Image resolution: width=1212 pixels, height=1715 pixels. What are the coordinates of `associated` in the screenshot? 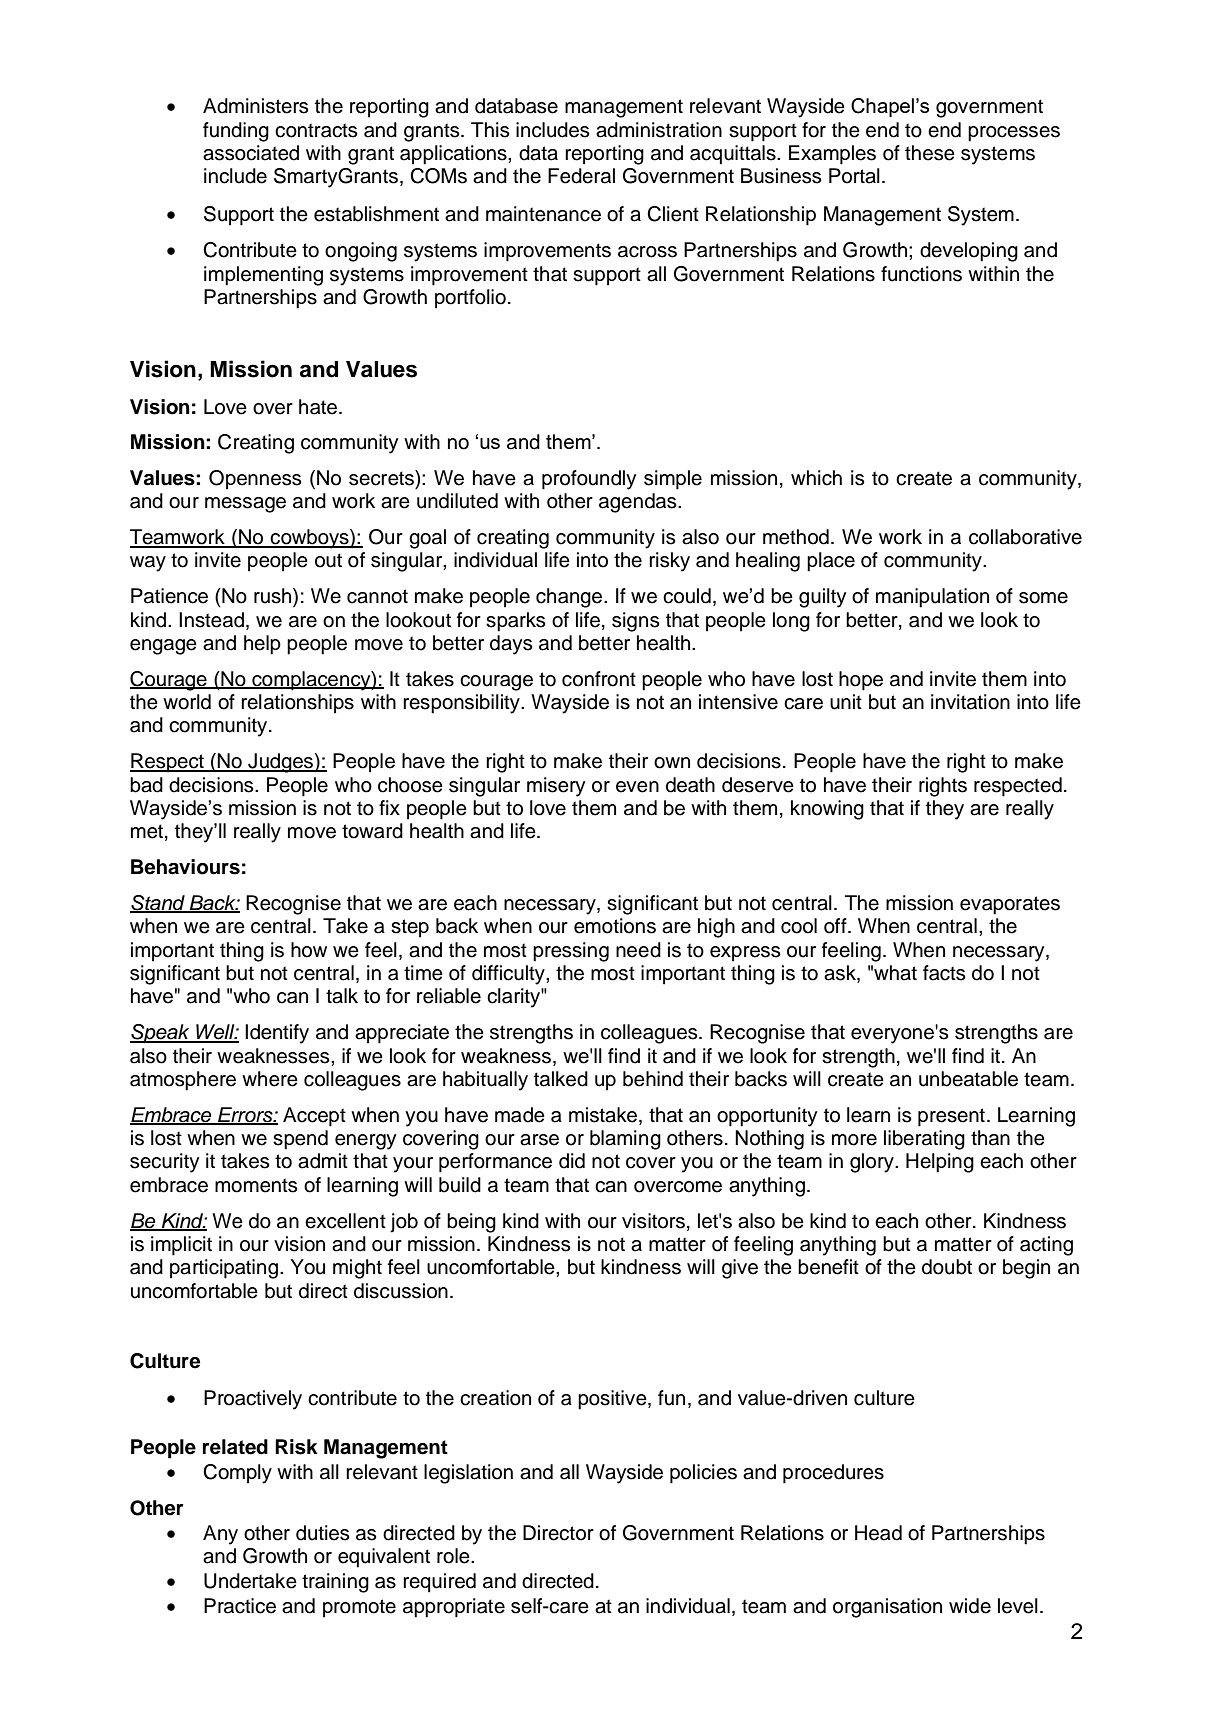 It's located at (251, 153).
